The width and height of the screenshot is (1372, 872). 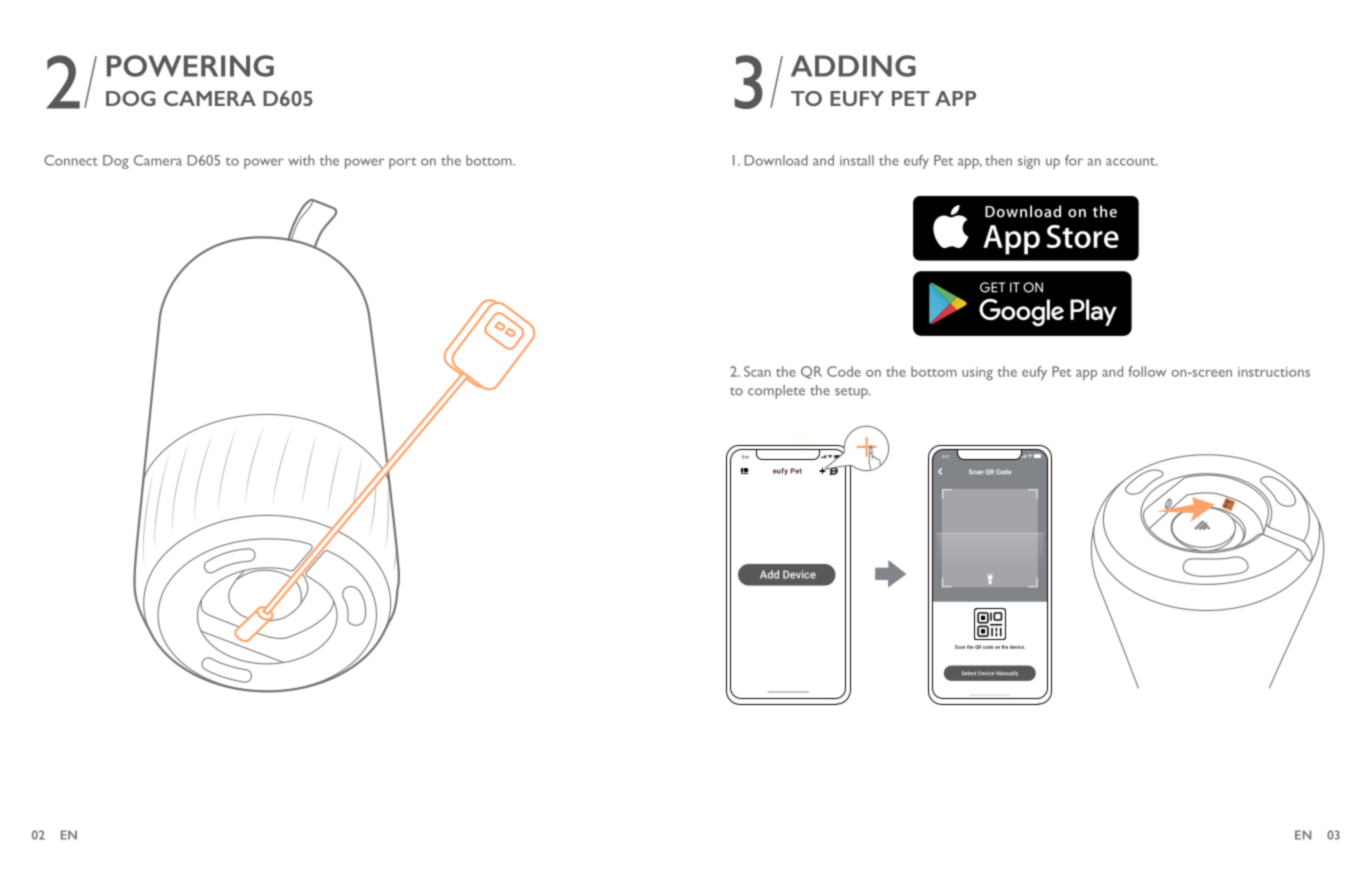 I want to click on Connect, so click(x=71, y=160).
